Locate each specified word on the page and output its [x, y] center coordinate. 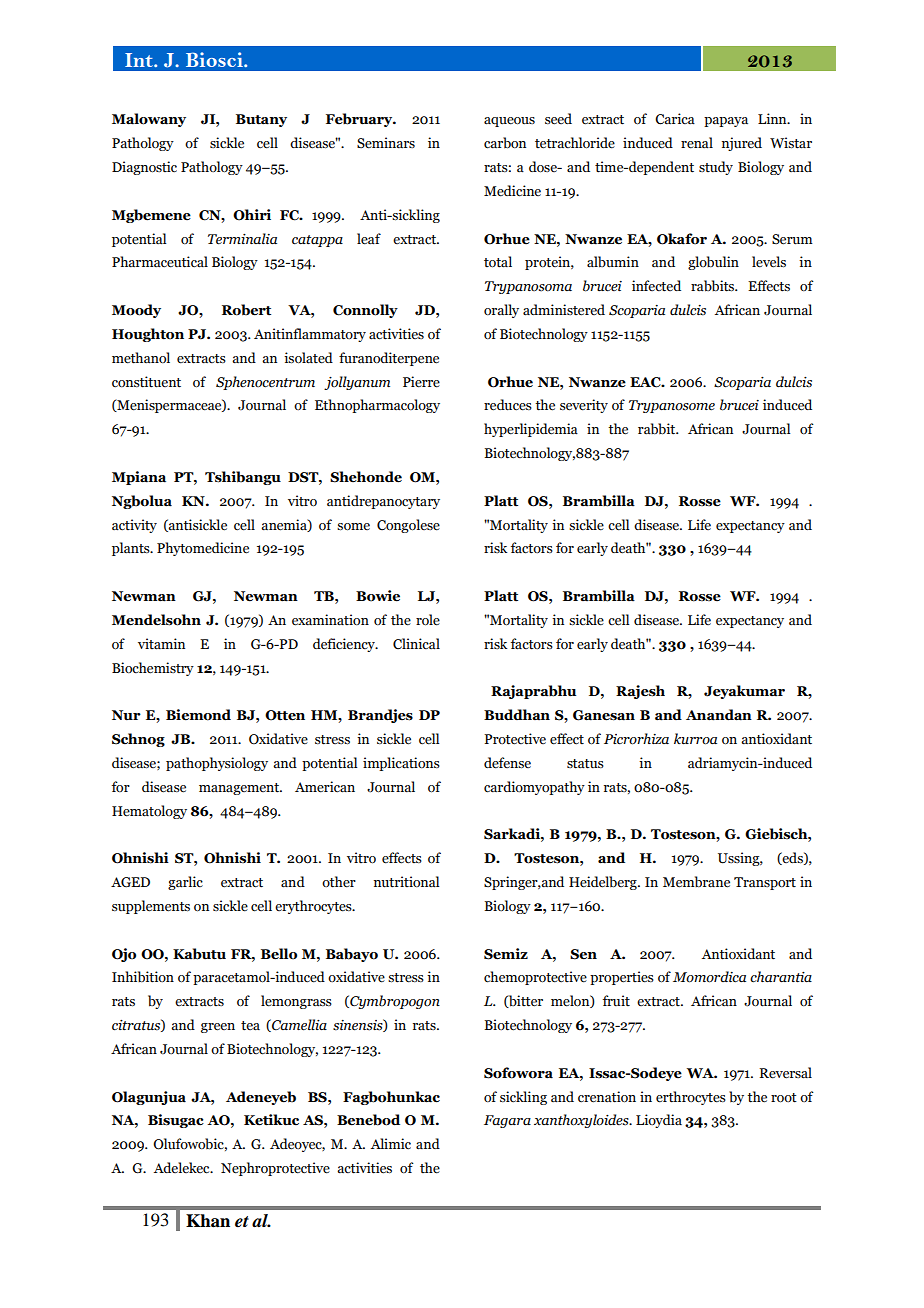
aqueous [509, 122]
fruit [616, 1000]
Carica [675, 119]
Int [140, 60]
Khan [208, 1221]
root [784, 1098]
